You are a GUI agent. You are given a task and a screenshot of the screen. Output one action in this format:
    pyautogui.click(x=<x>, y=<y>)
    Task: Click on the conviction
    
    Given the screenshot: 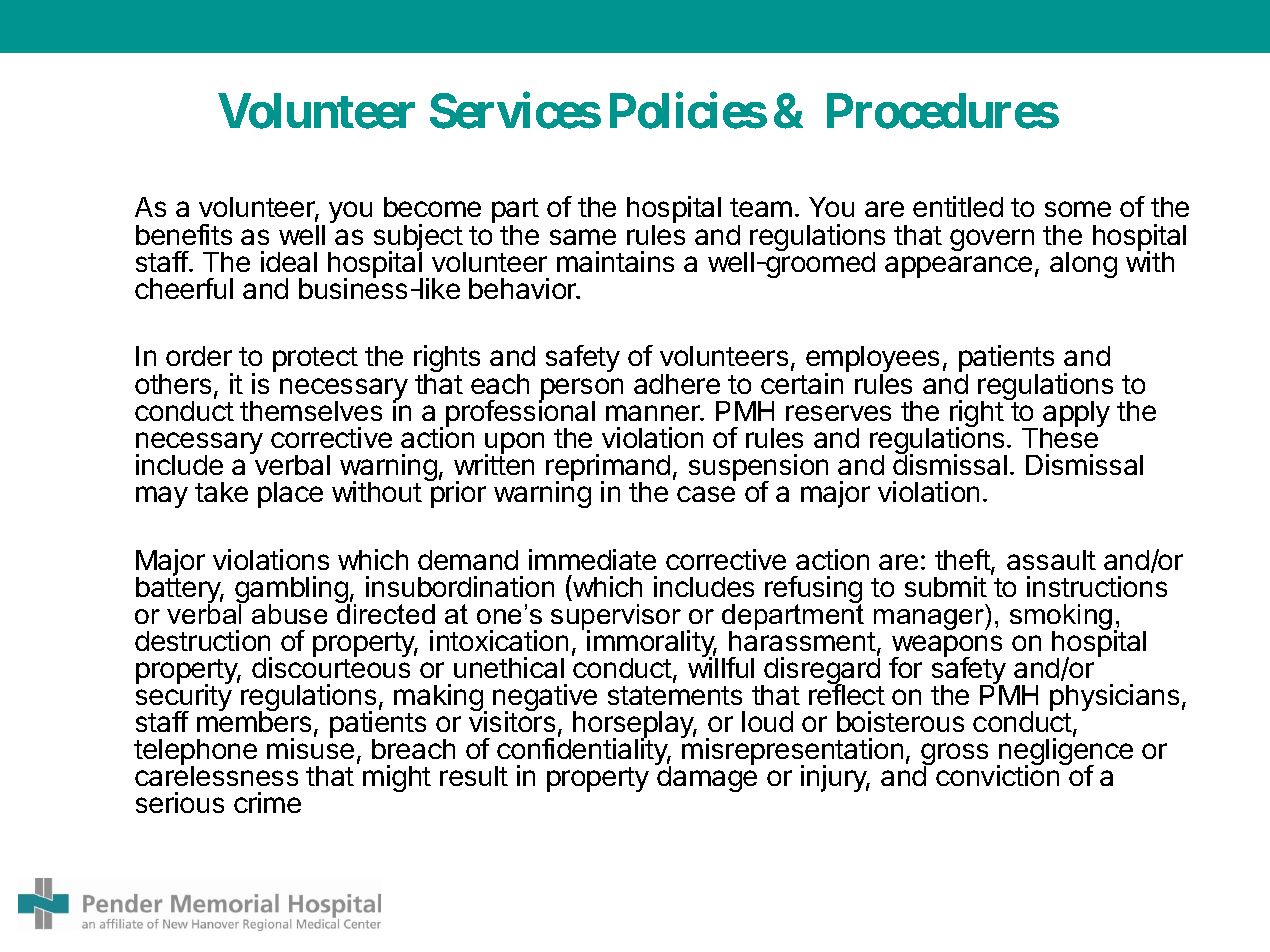 What is the action you would take?
    pyautogui.click(x=997, y=775)
